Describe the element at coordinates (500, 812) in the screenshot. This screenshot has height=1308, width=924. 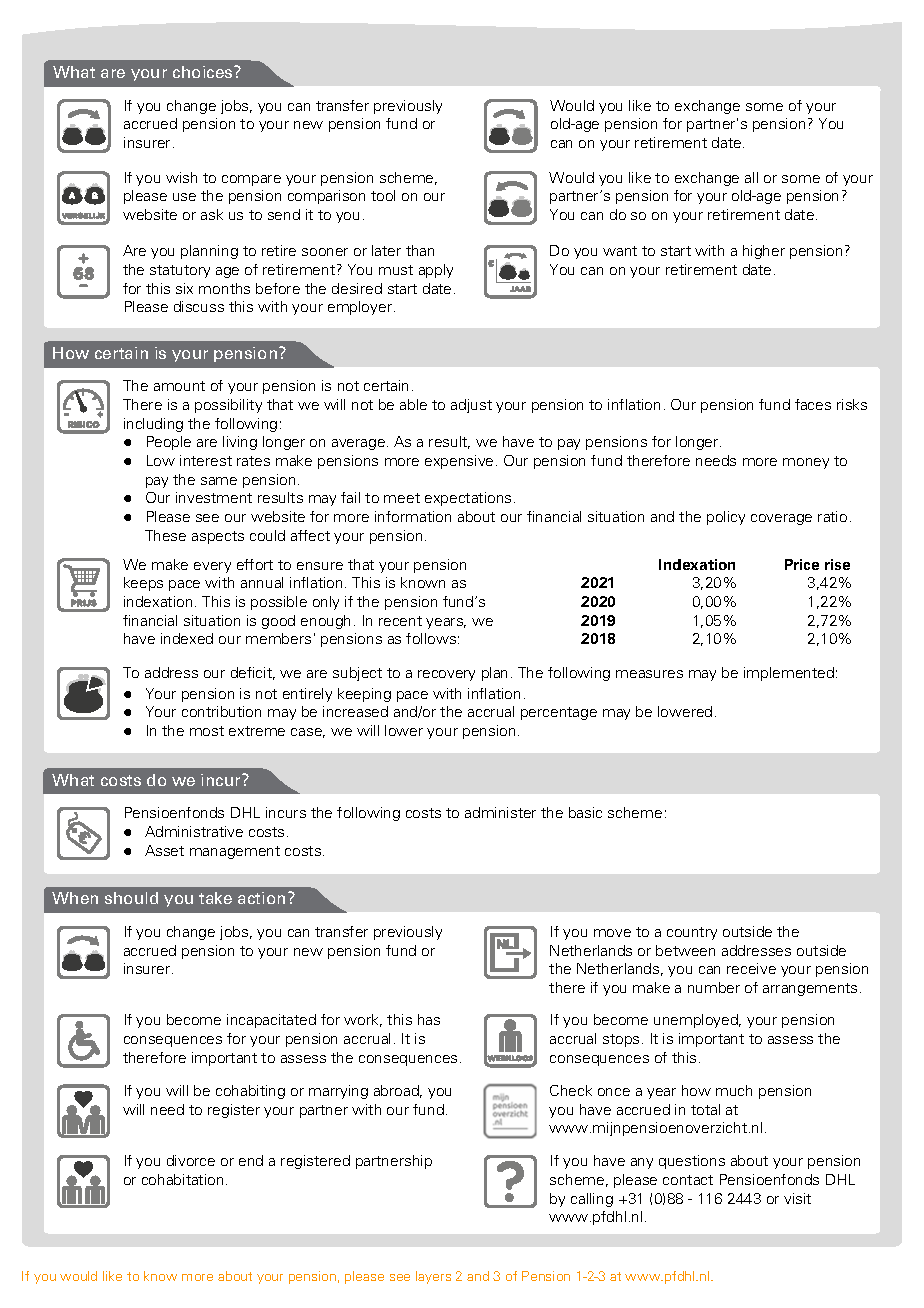
I see `administer` at that location.
